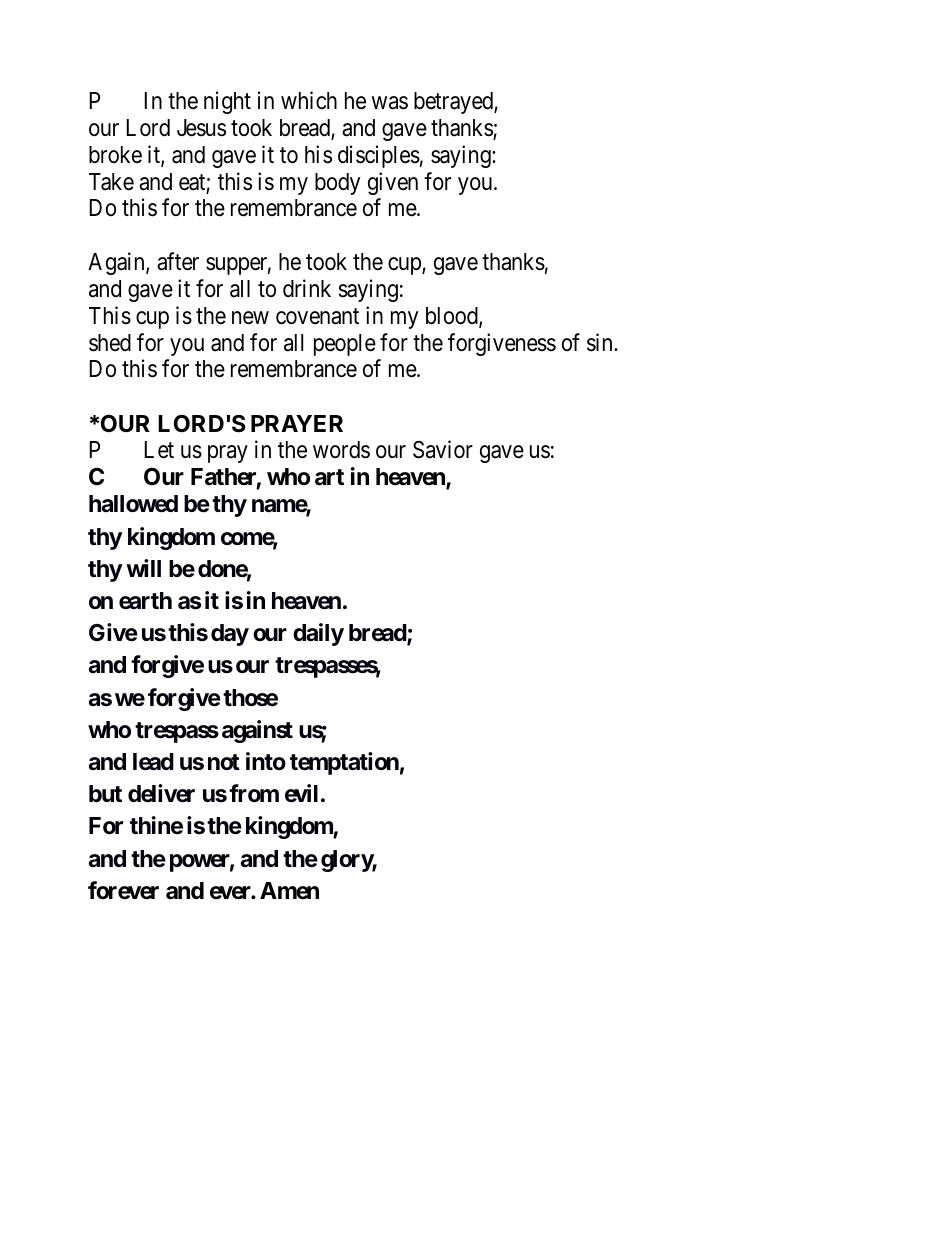 This document has height=1233, width=952. Describe the element at coordinates (390, 103) in the document. I see `was` at that location.
